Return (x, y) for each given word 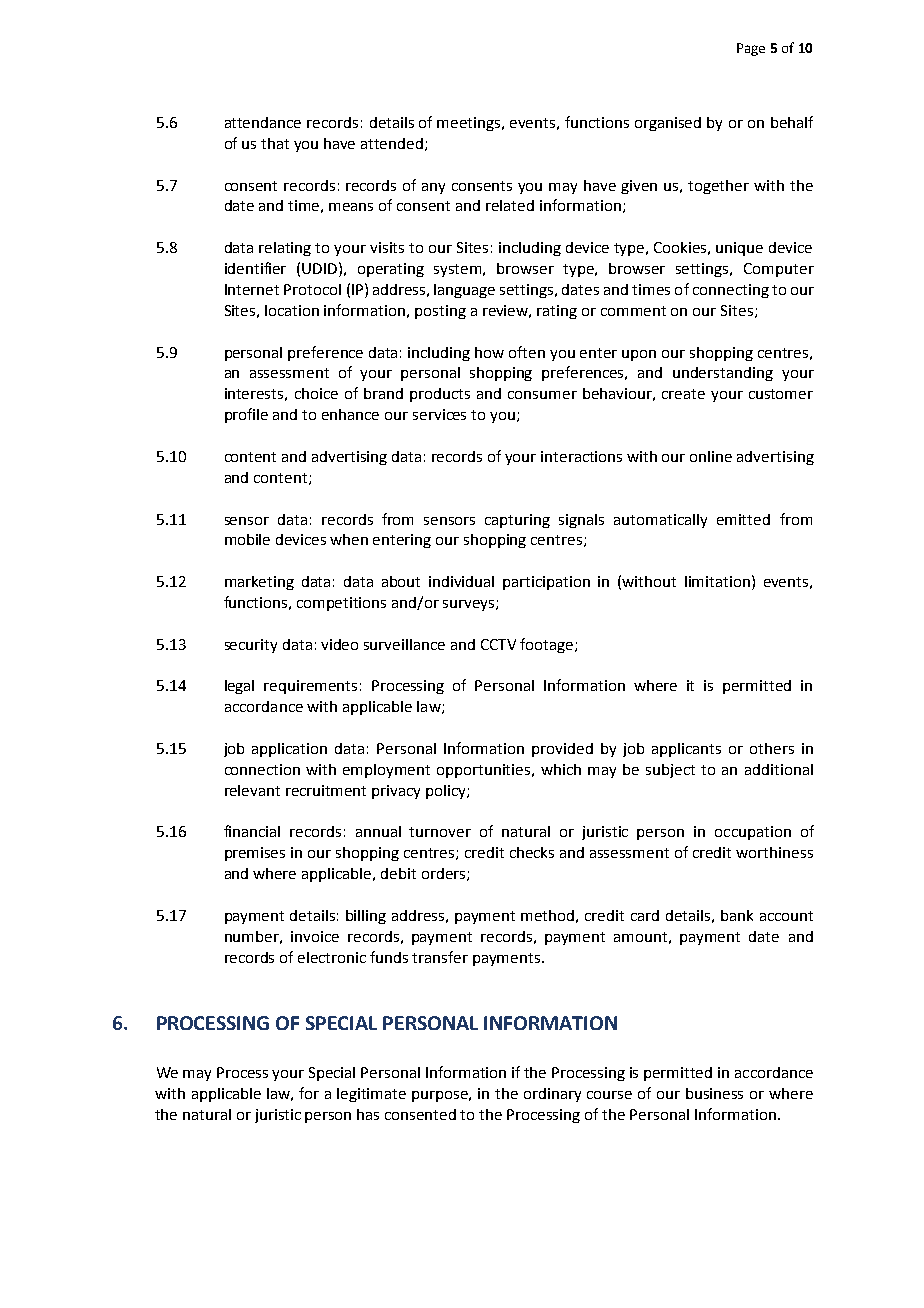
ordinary (552, 1095)
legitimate (371, 1095)
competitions (341, 604)
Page (751, 49)
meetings (470, 124)
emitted (743, 519)
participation (546, 583)
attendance (263, 122)
